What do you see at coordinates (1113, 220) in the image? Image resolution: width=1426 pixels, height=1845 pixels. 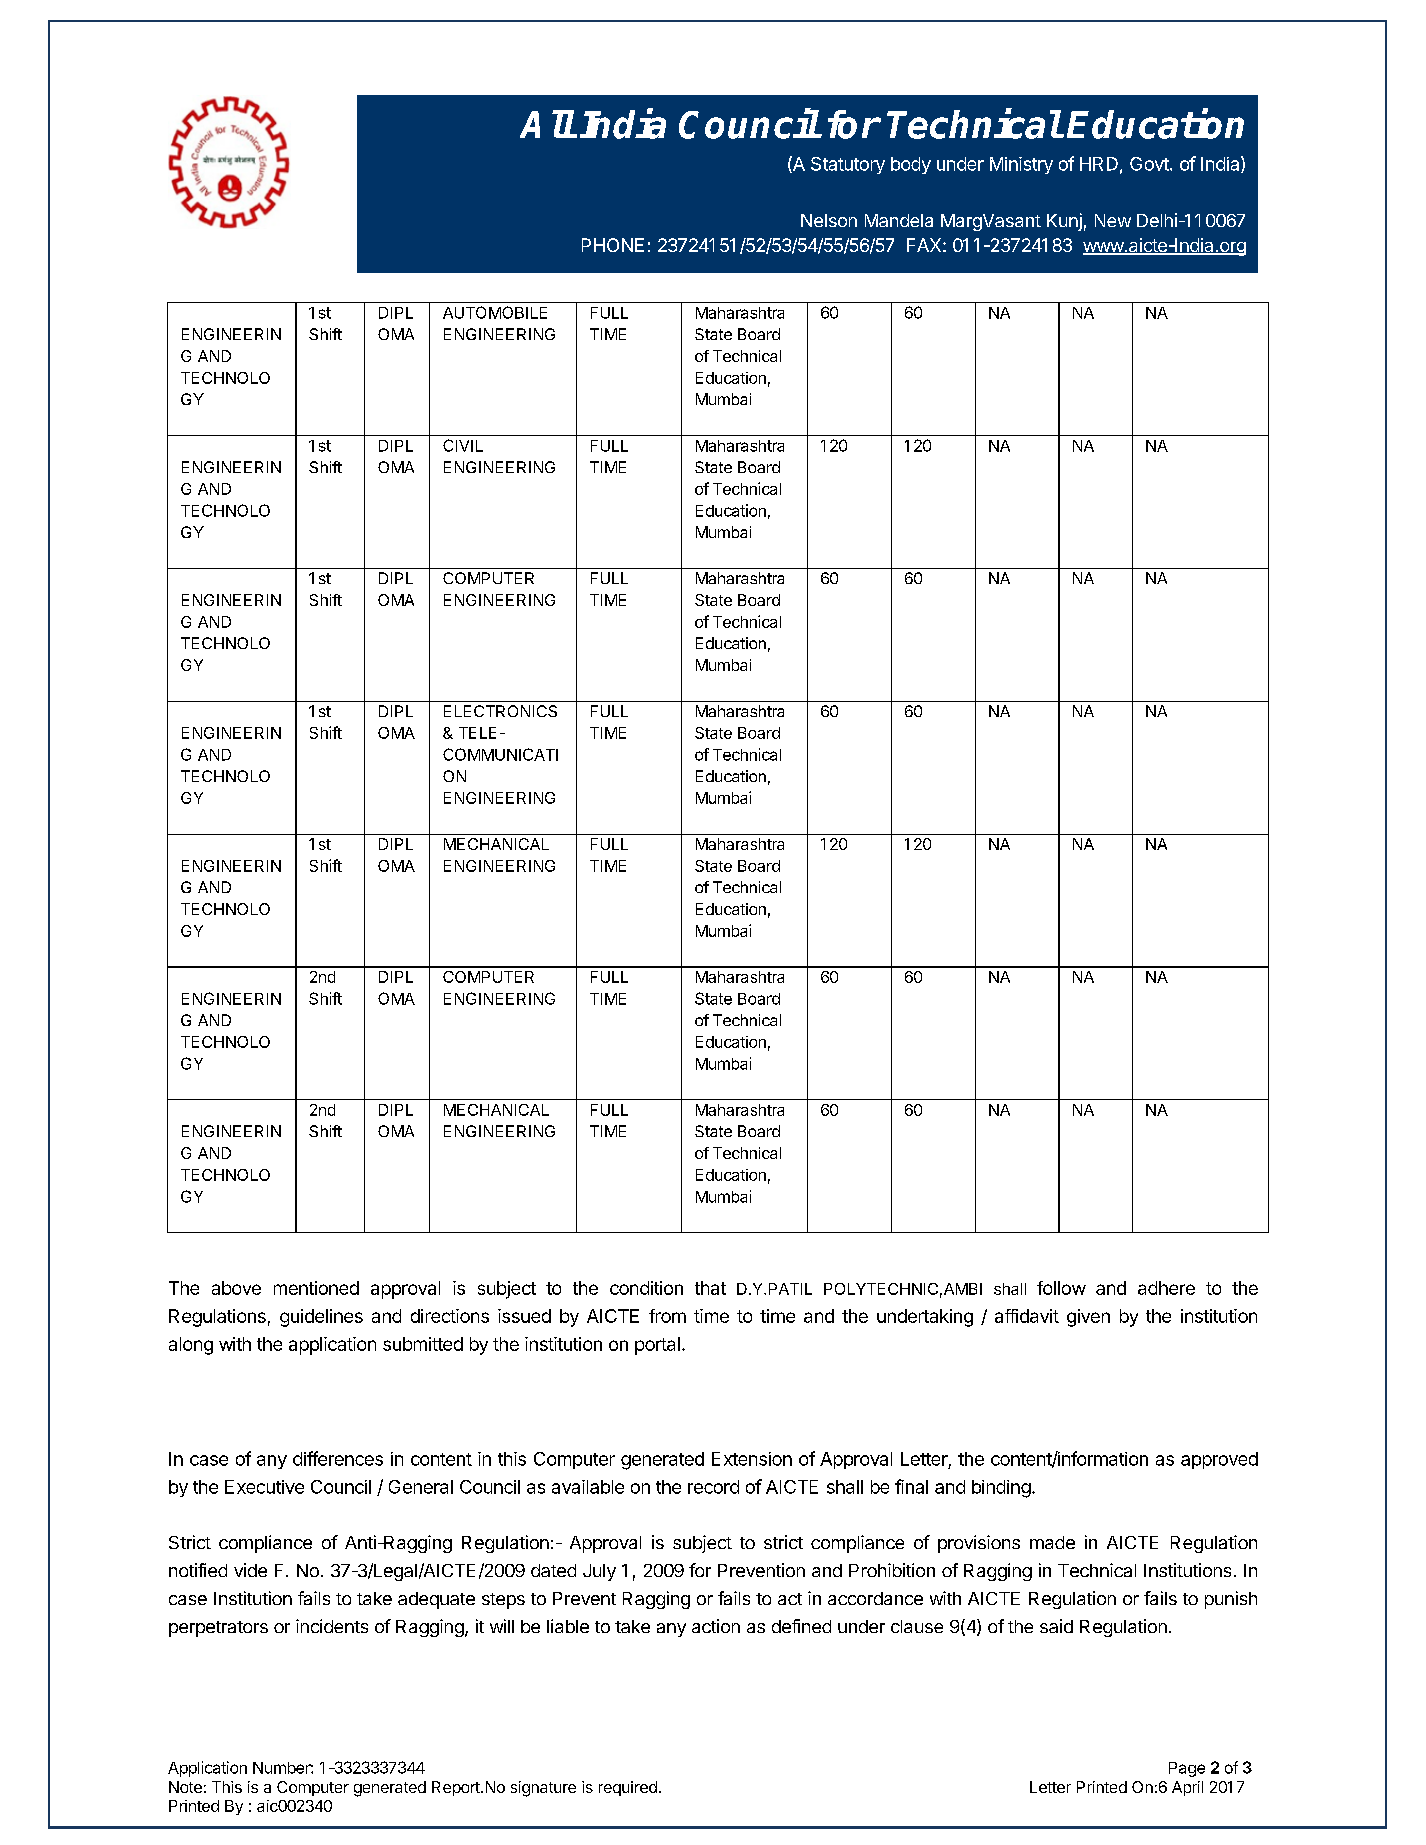 I see `New` at bounding box center [1113, 220].
